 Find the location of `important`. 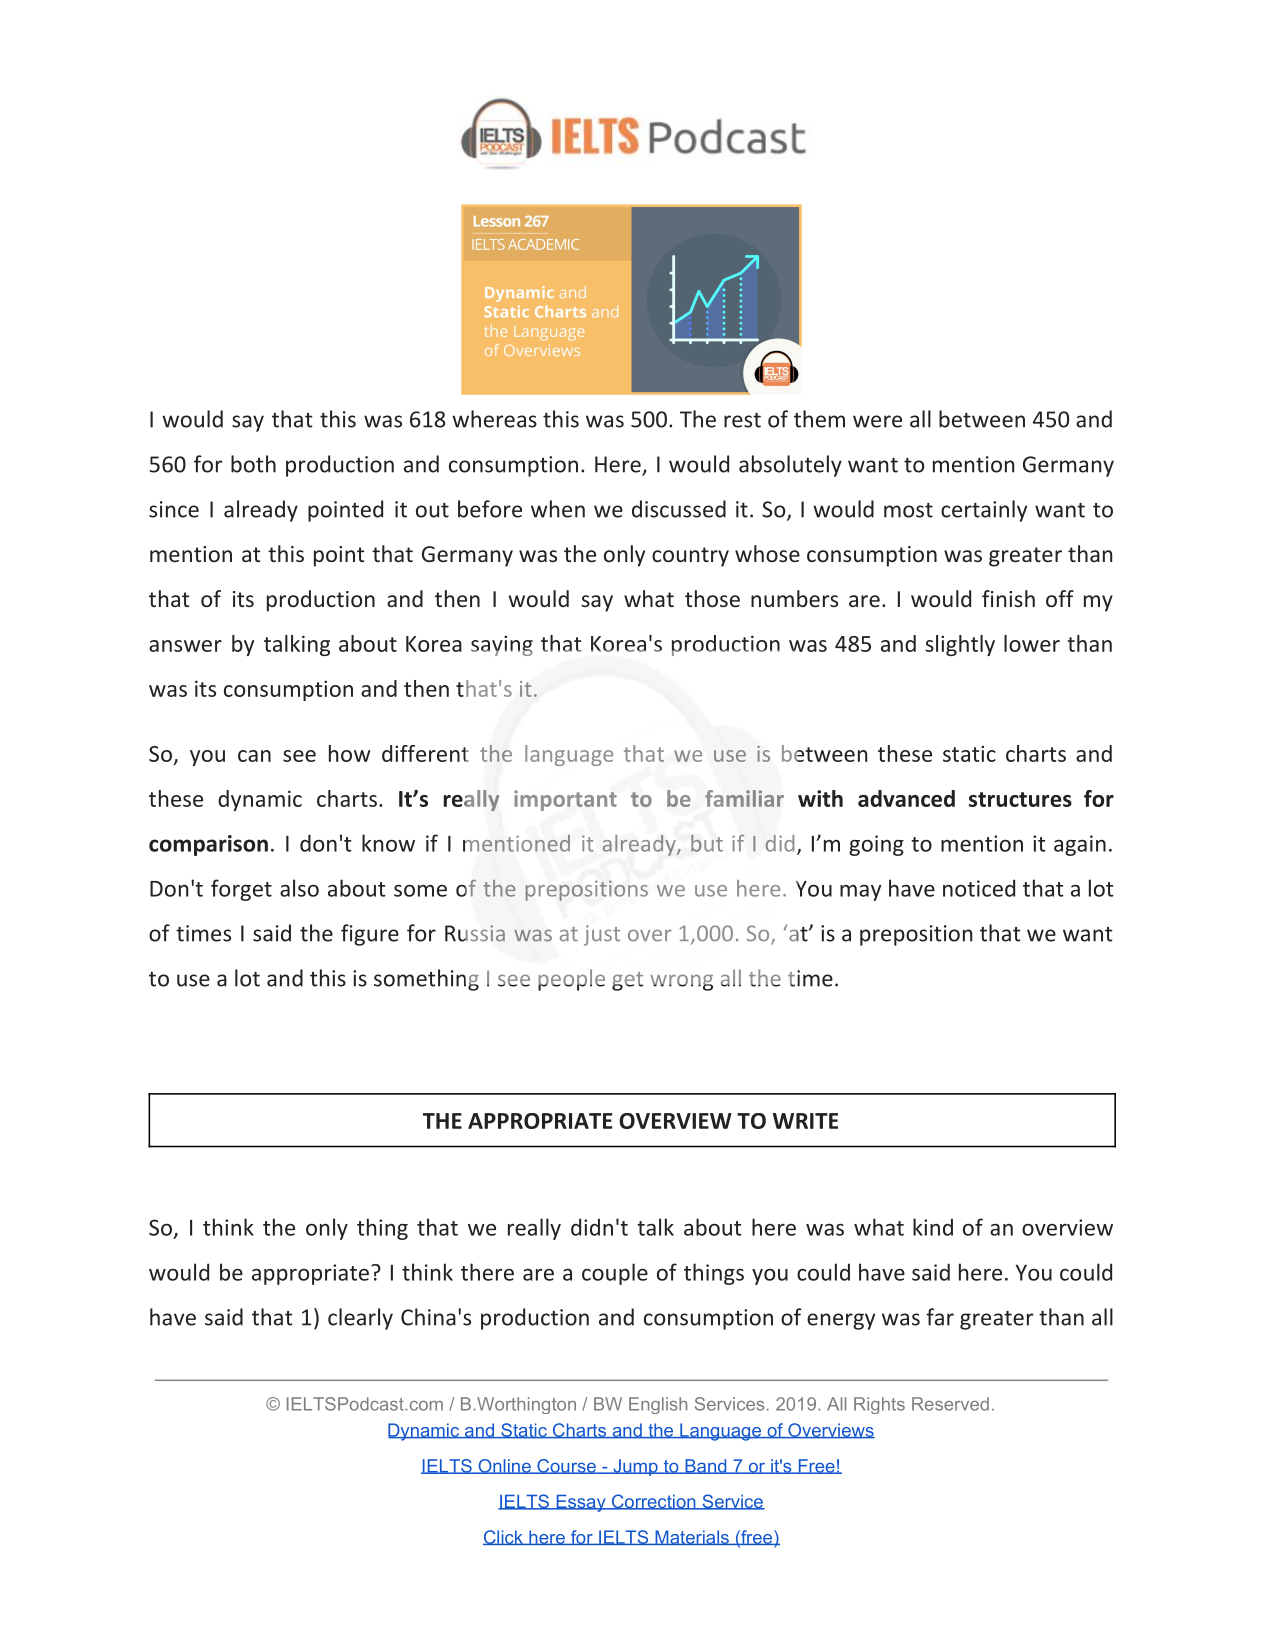

important is located at coordinates (565, 800).
